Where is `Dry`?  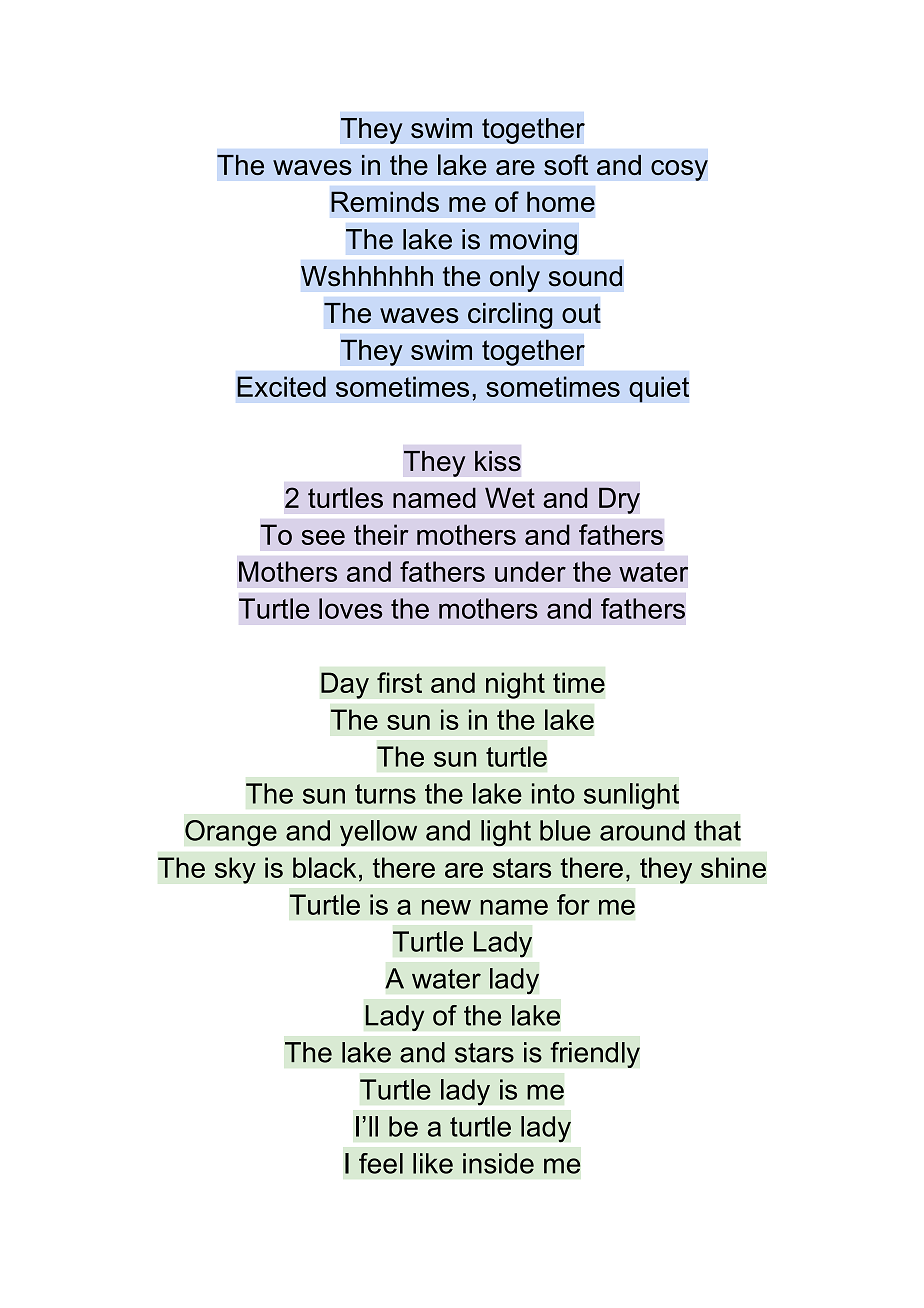
Dry is located at coordinates (619, 500).
